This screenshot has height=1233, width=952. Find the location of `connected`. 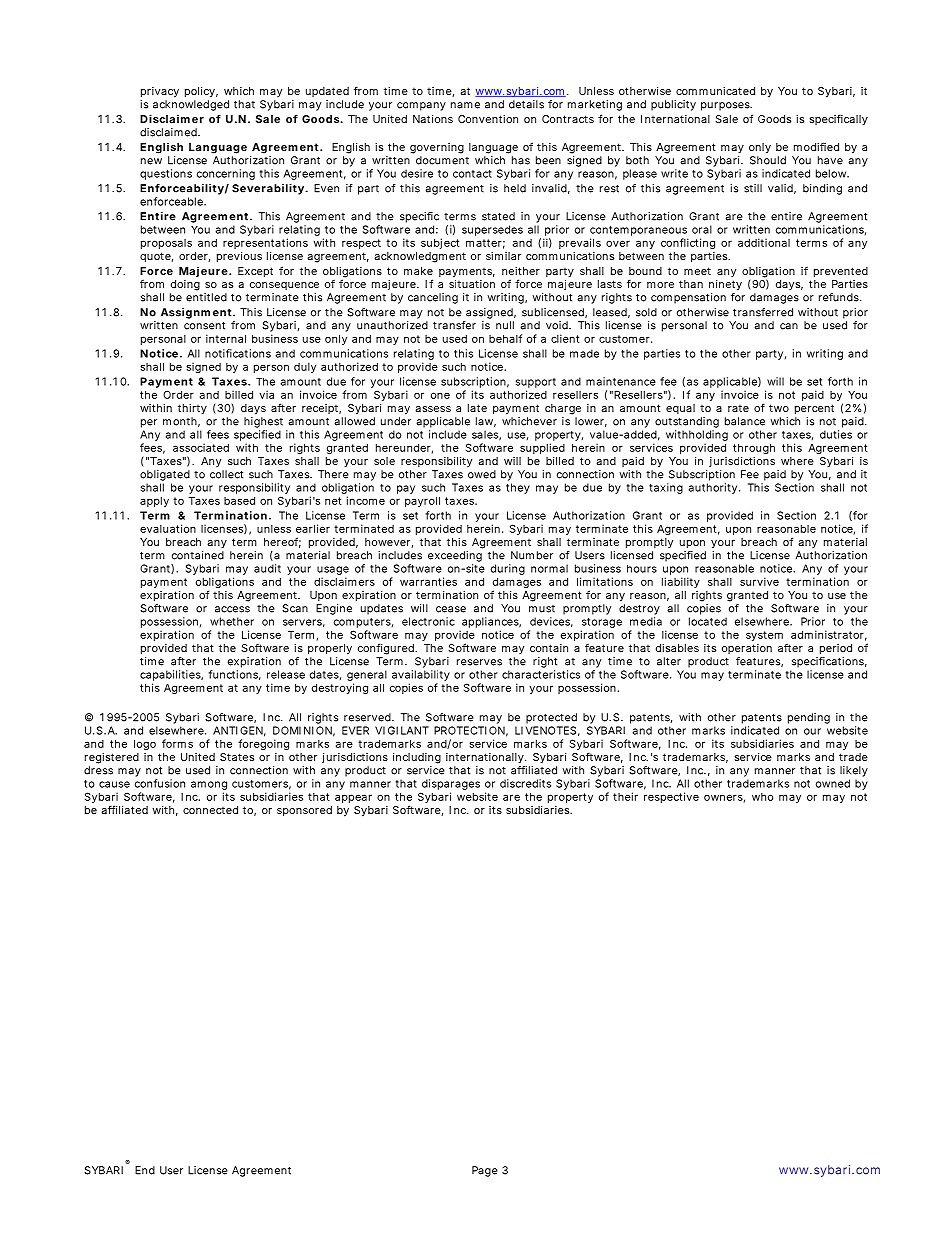

connected is located at coordinates (210, 810).
